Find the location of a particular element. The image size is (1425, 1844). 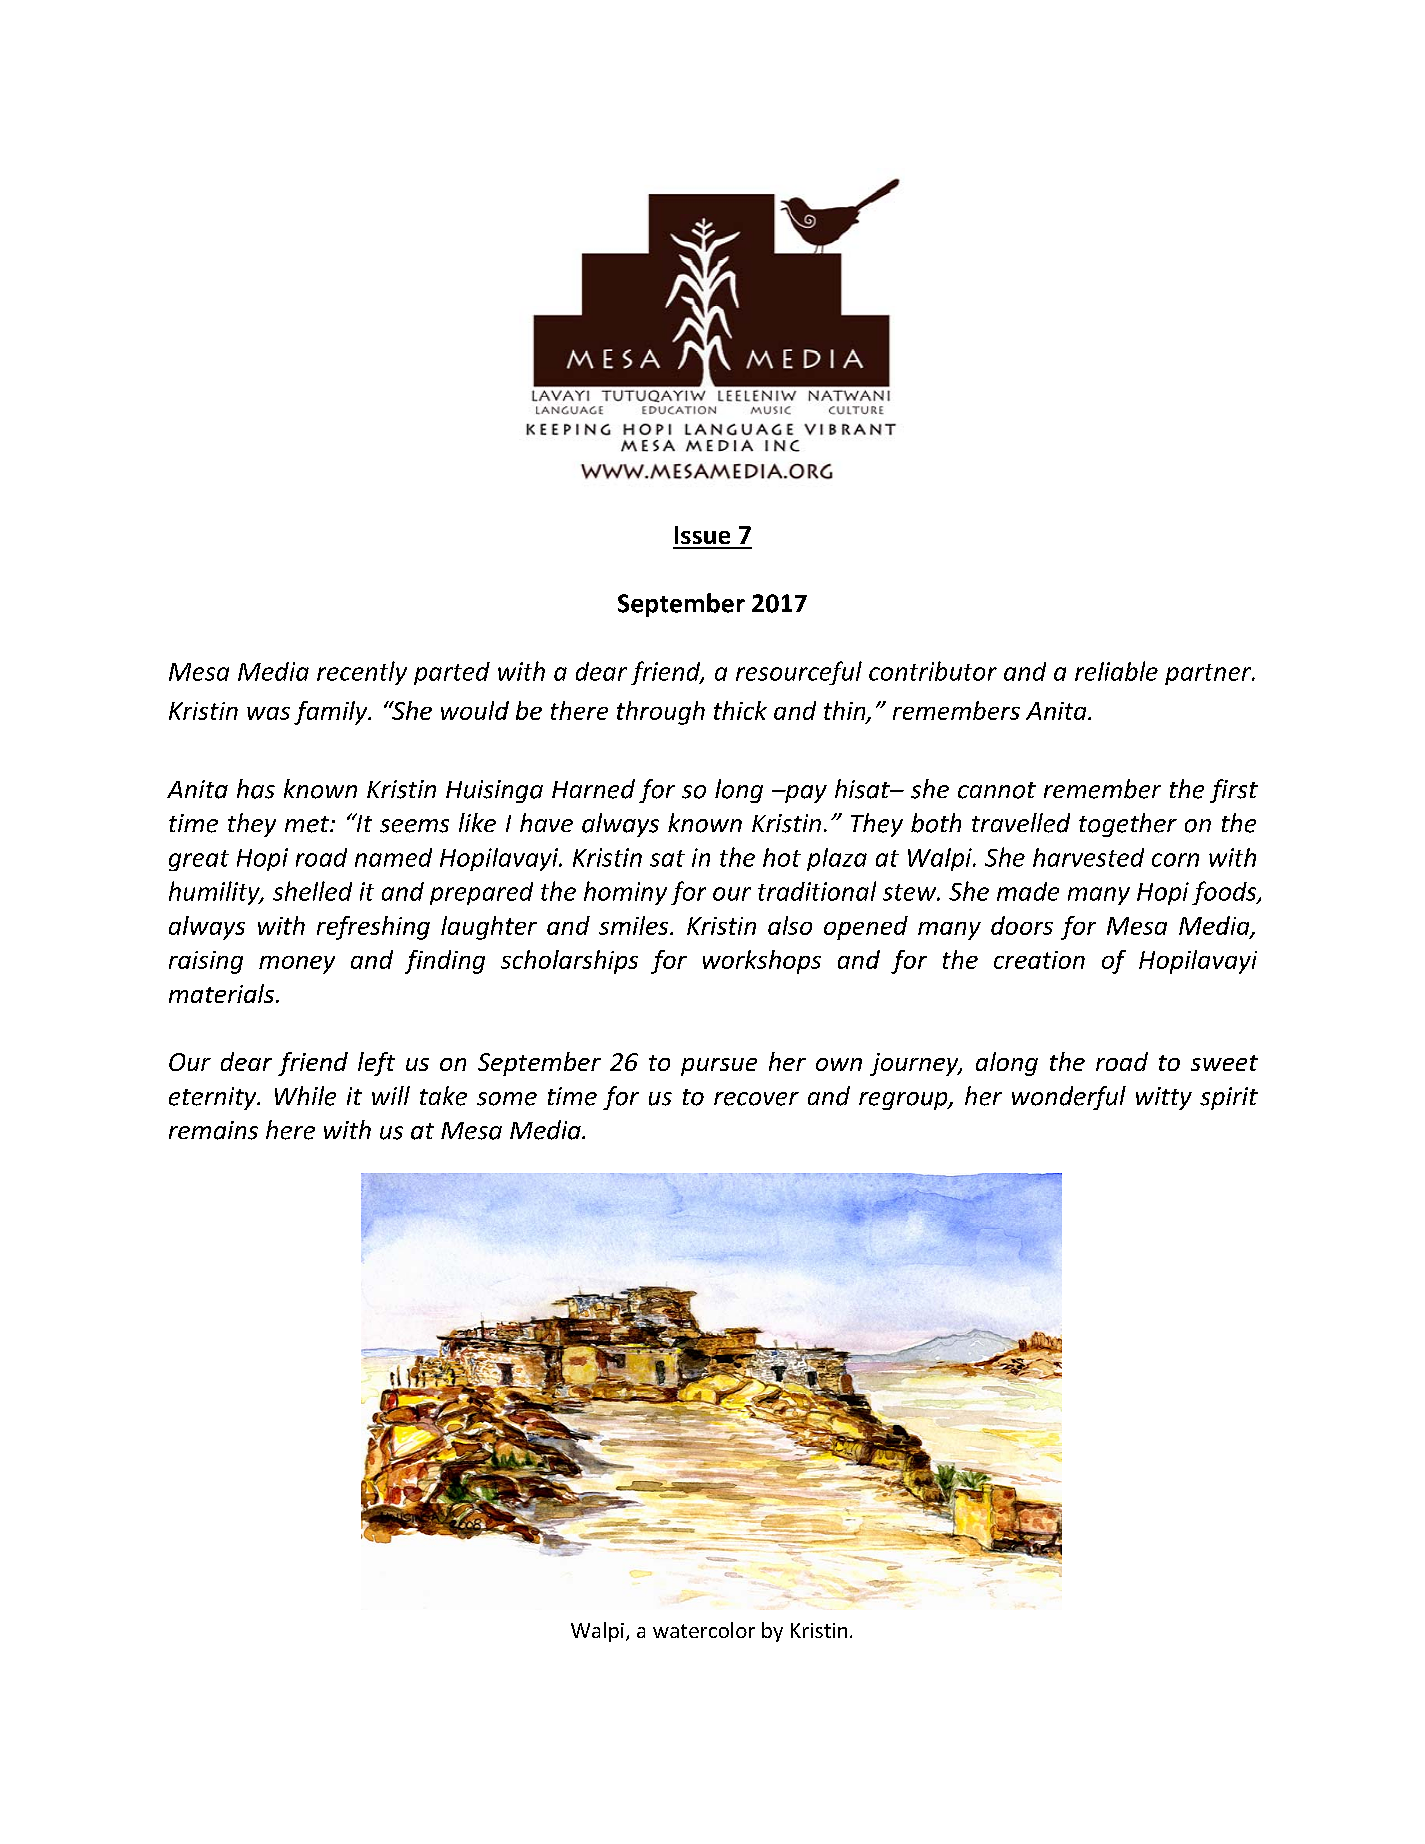

wonderful is located at coordinates (1069, 1098).
